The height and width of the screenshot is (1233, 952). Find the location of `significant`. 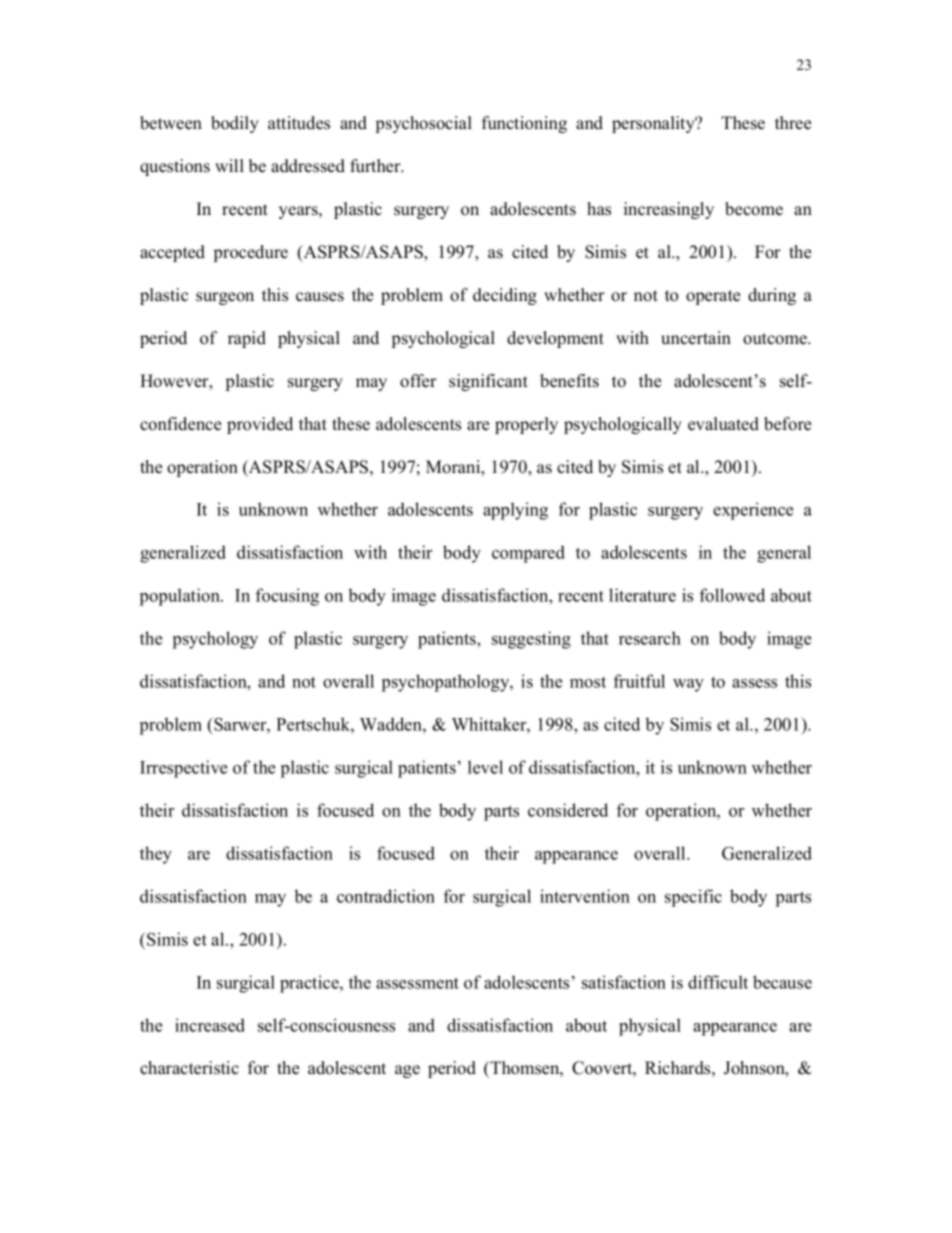

significant is located at coordinates (488, 382).
